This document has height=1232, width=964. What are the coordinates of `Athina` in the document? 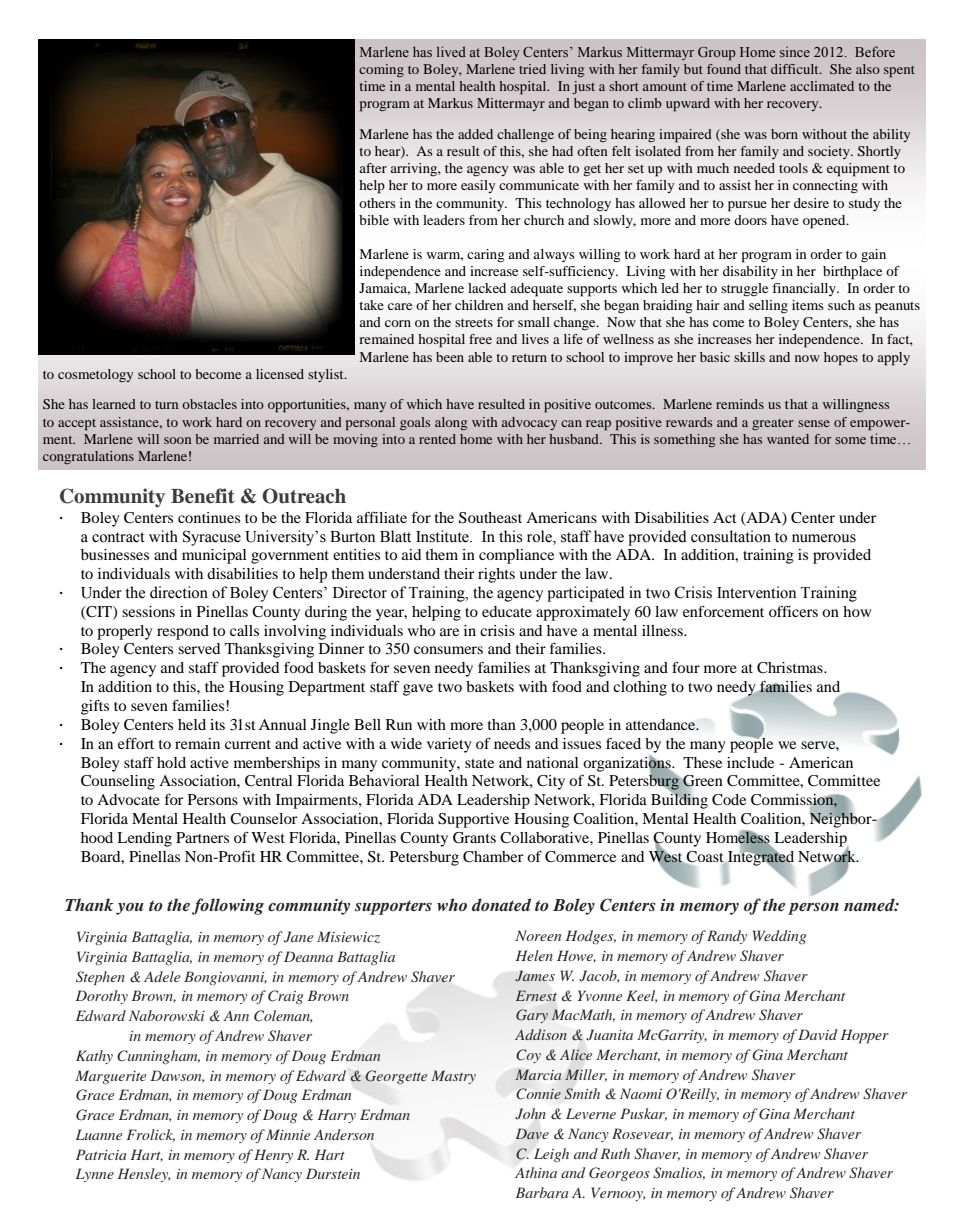 It's located at (536, 1172).
